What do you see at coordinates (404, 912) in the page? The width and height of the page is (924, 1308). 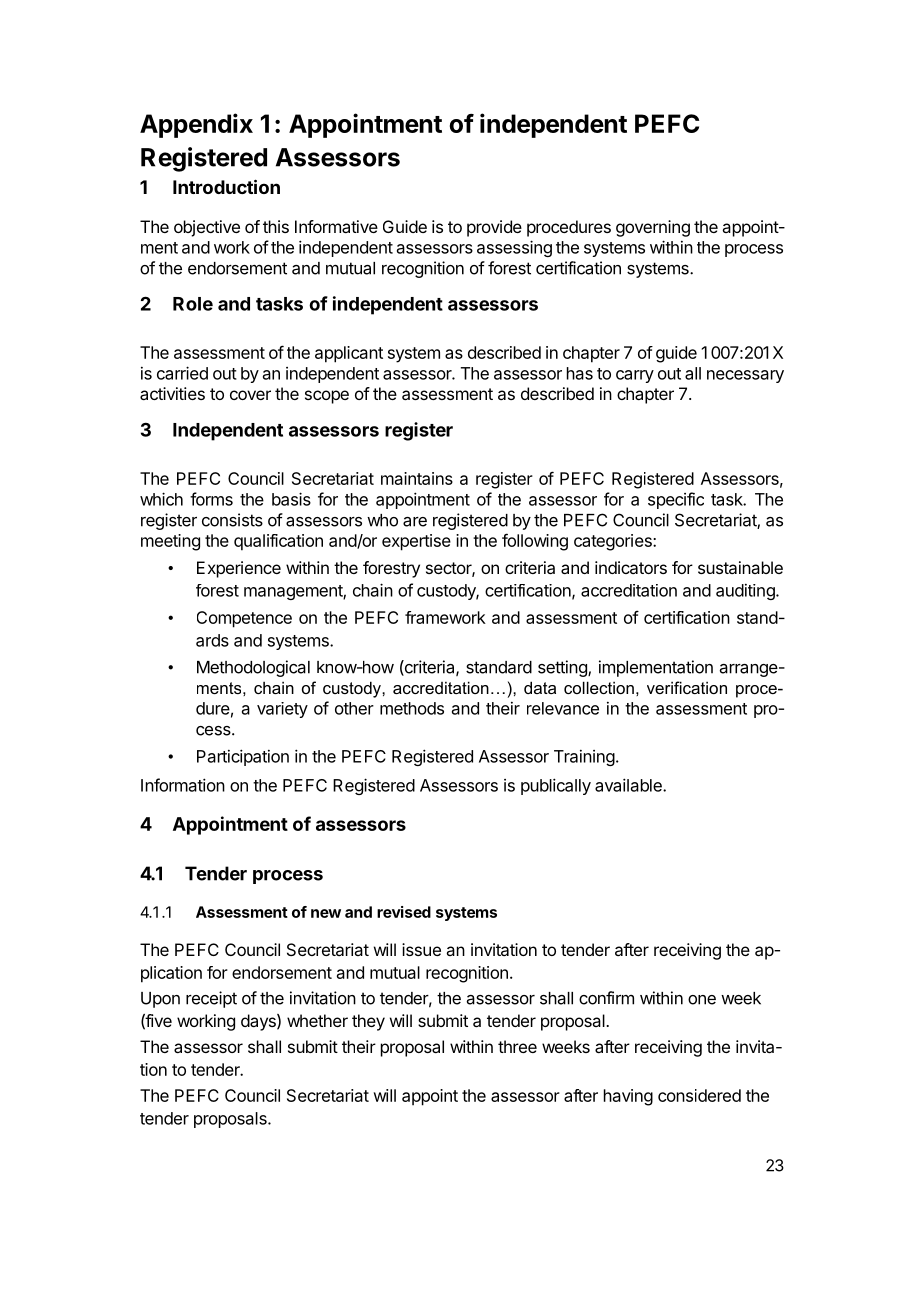 I see `revised` at bounding box center [404, 912].
